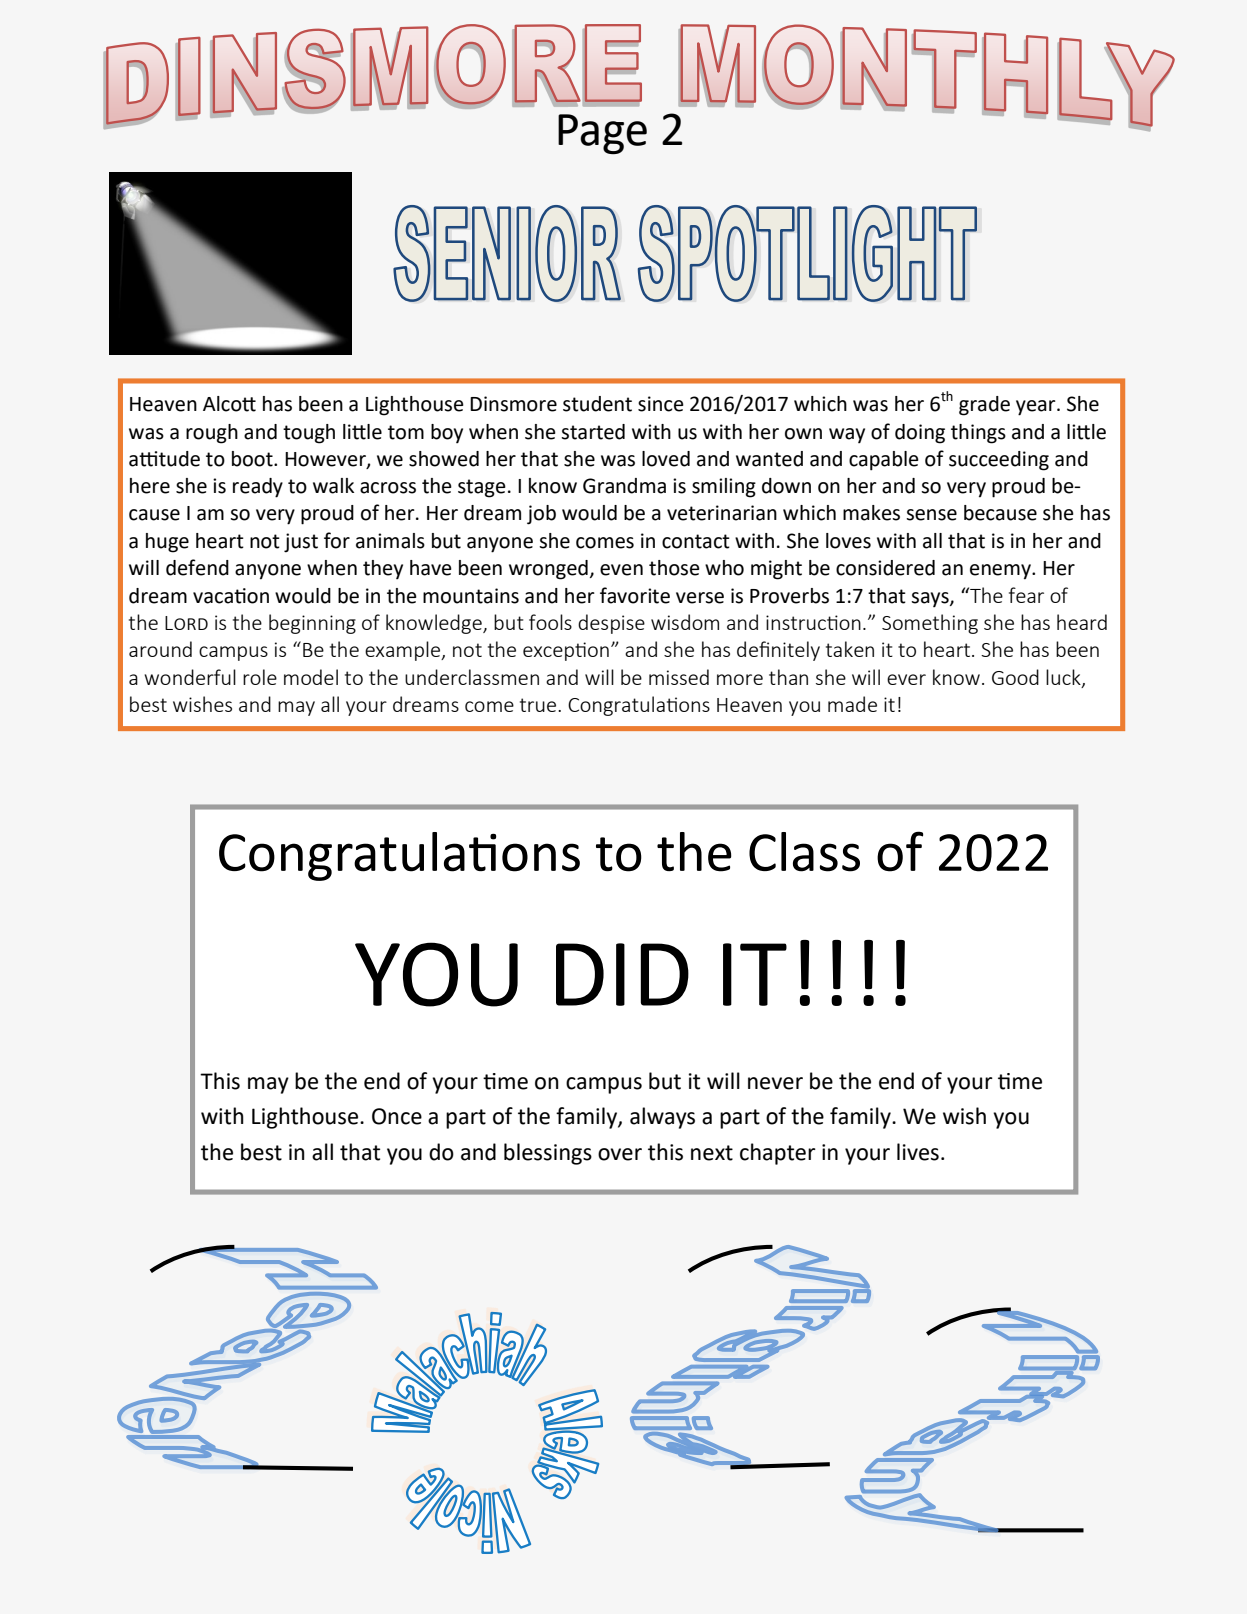 The height and width of the screenshot is (1614, 1247). I want to click on role, so click(260, 677).
